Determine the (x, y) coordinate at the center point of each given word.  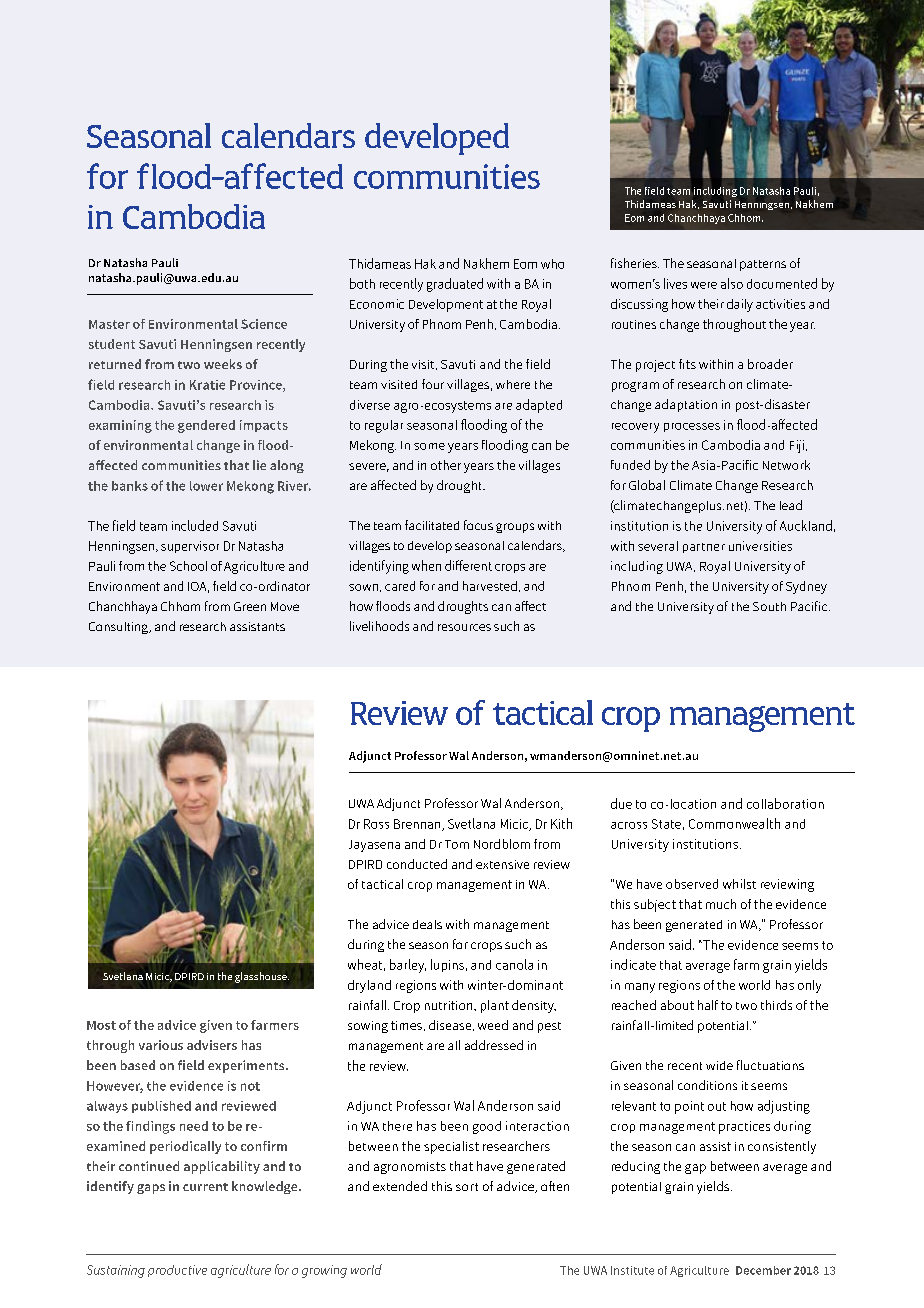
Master (109, 324)
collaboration (785, 803)
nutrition (450, 1005)
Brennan (418, 825)
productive (177, 1271)
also (732, 283)
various (161, 1045)
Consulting (119, 628)
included (195, 525)
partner (704, 548)
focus (478, 525)
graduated (455, 285)
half (708, 1005)
